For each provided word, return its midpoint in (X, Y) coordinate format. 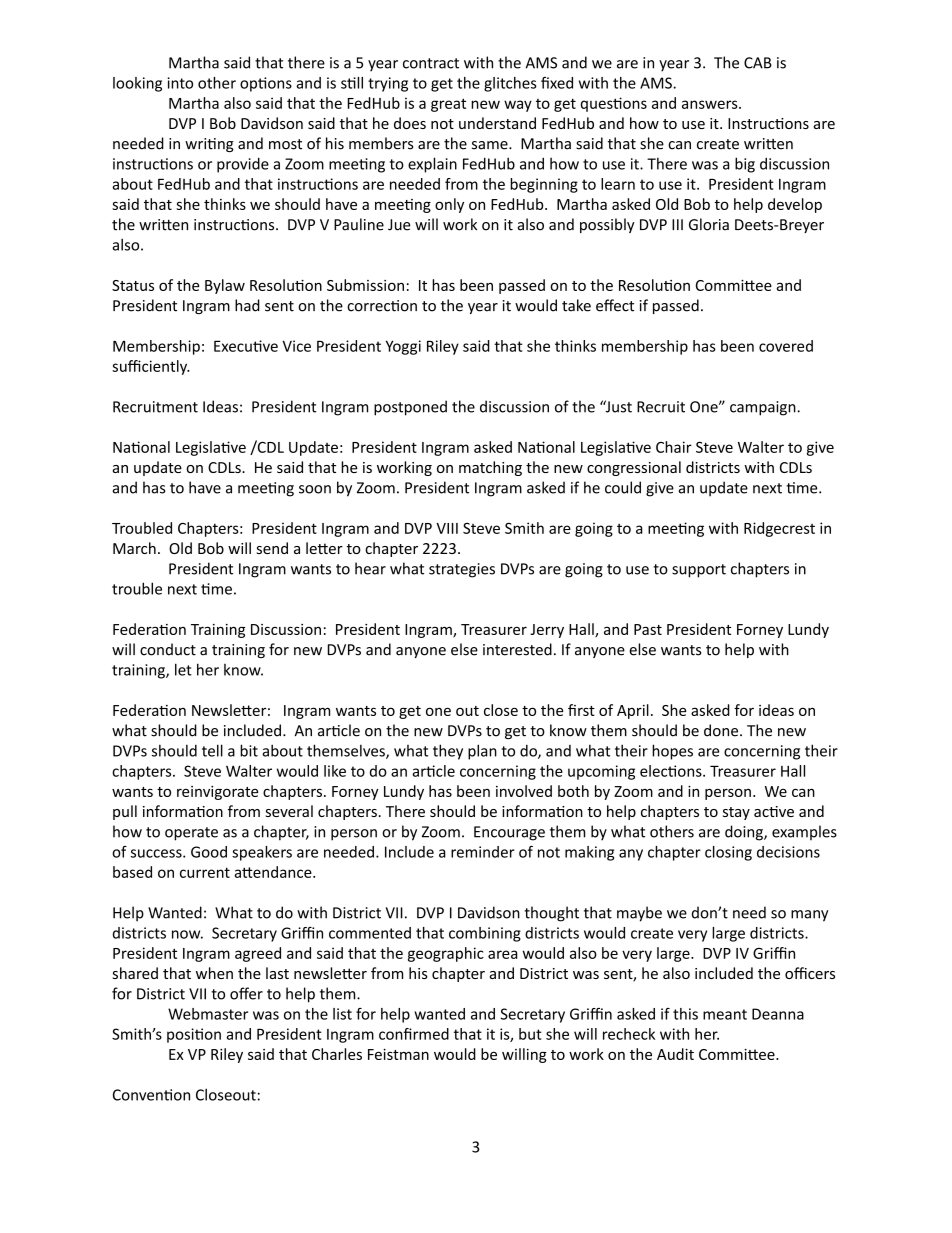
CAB (758, 63)
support (699, 571)
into (180, 83)
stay (736, 813)
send (272, 548)
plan (482, 752)
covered (786, 346)
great (448, 105)
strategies (462, 570)
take (576, 305)
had (247, 305)
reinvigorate (217, 793)
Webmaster (208, 1014)
